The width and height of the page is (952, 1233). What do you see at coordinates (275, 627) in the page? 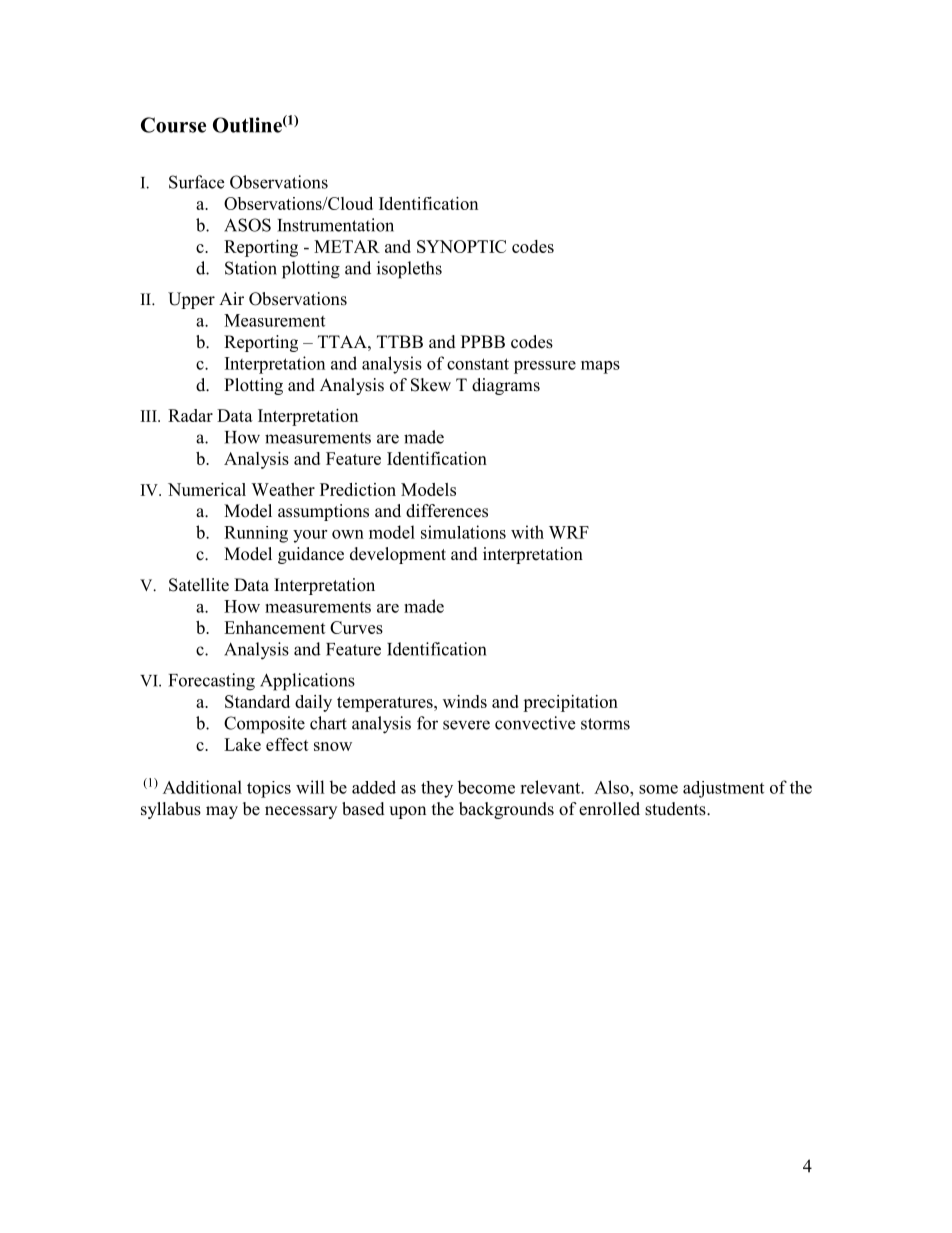
I see `Enhancement` at bounding box center [275, 627].
